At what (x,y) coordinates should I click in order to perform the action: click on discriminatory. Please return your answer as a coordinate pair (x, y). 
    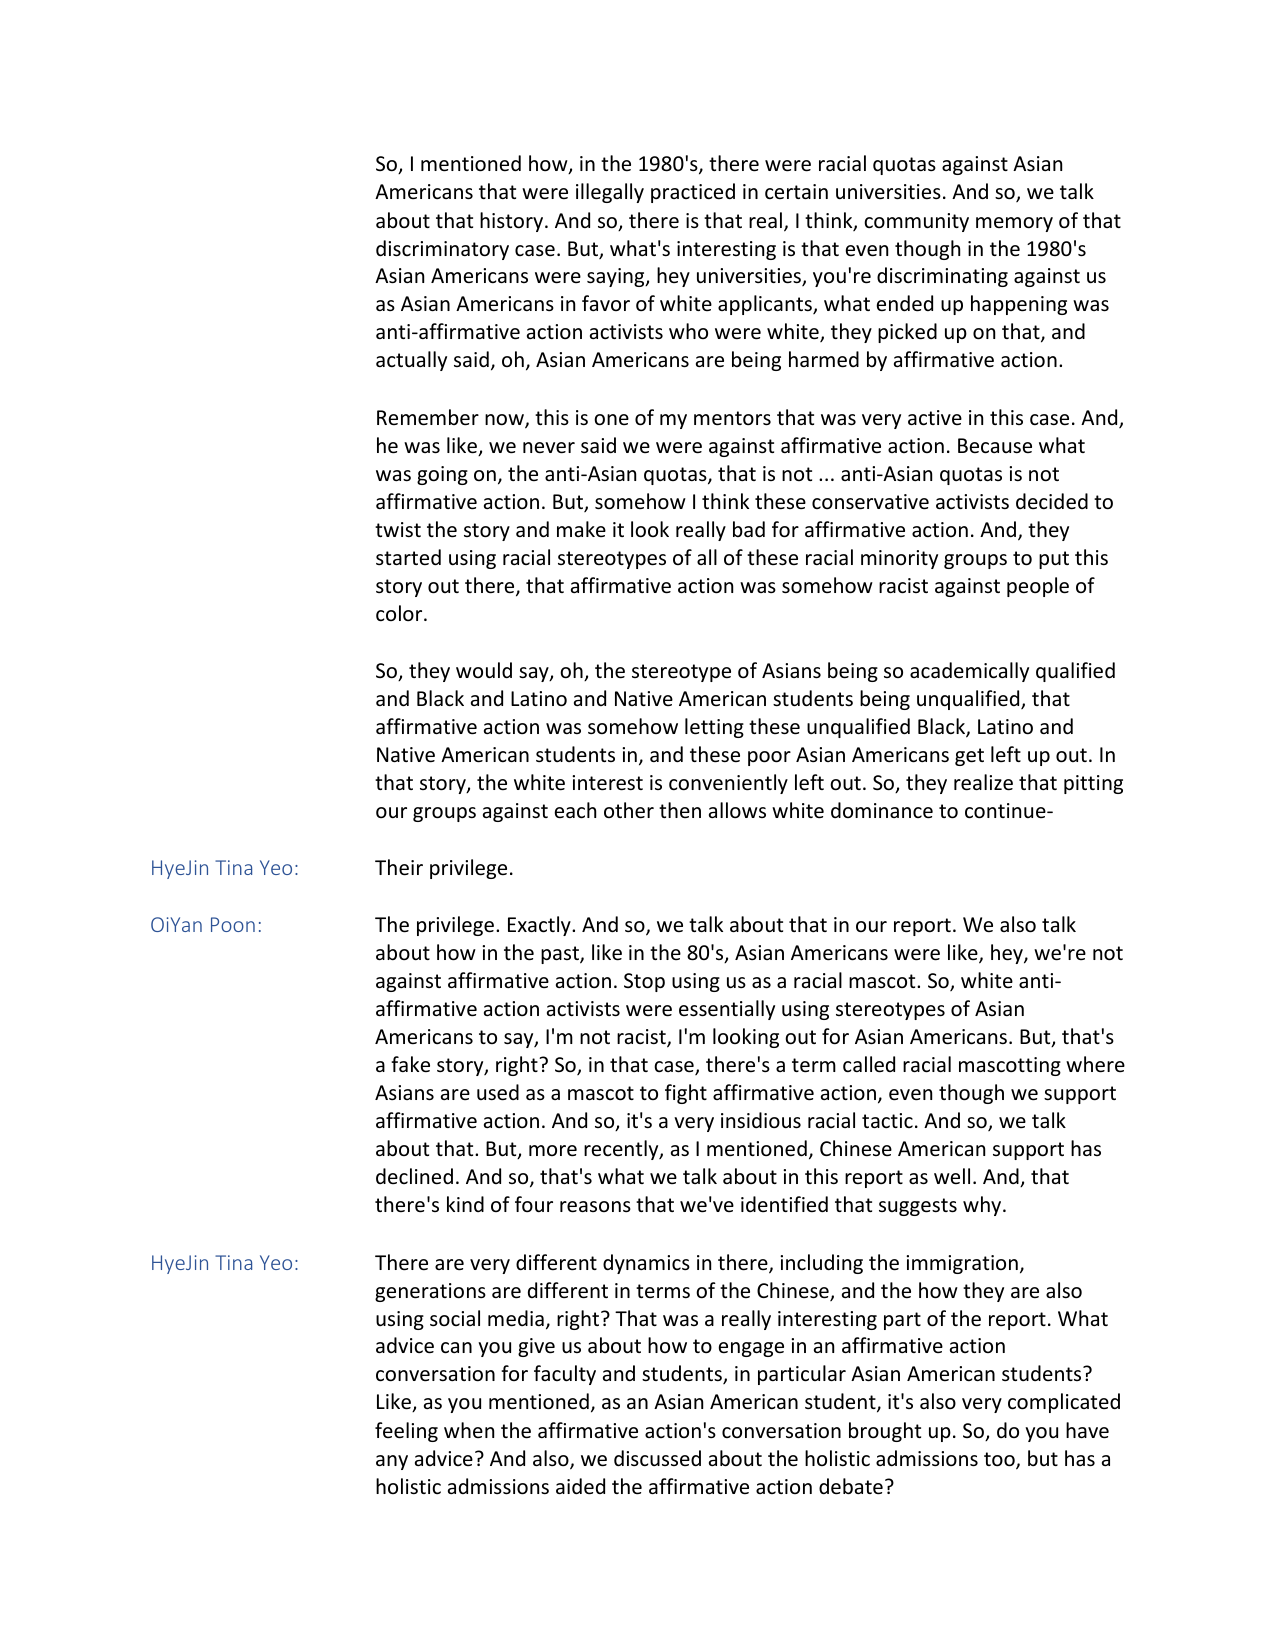
    Looking at the image, I should click on (442, 250).
